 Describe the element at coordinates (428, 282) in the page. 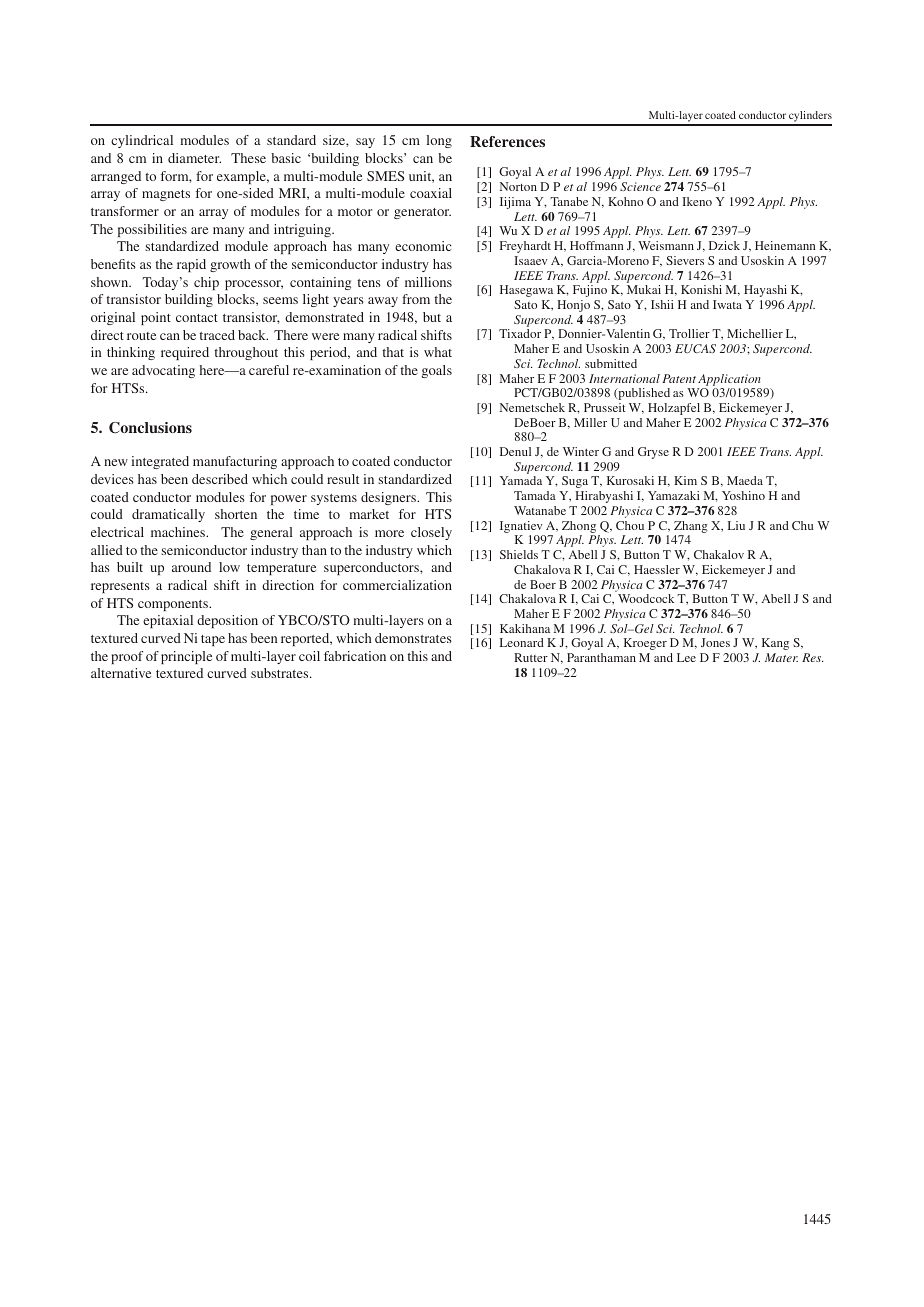

I see `millions` at that location.
